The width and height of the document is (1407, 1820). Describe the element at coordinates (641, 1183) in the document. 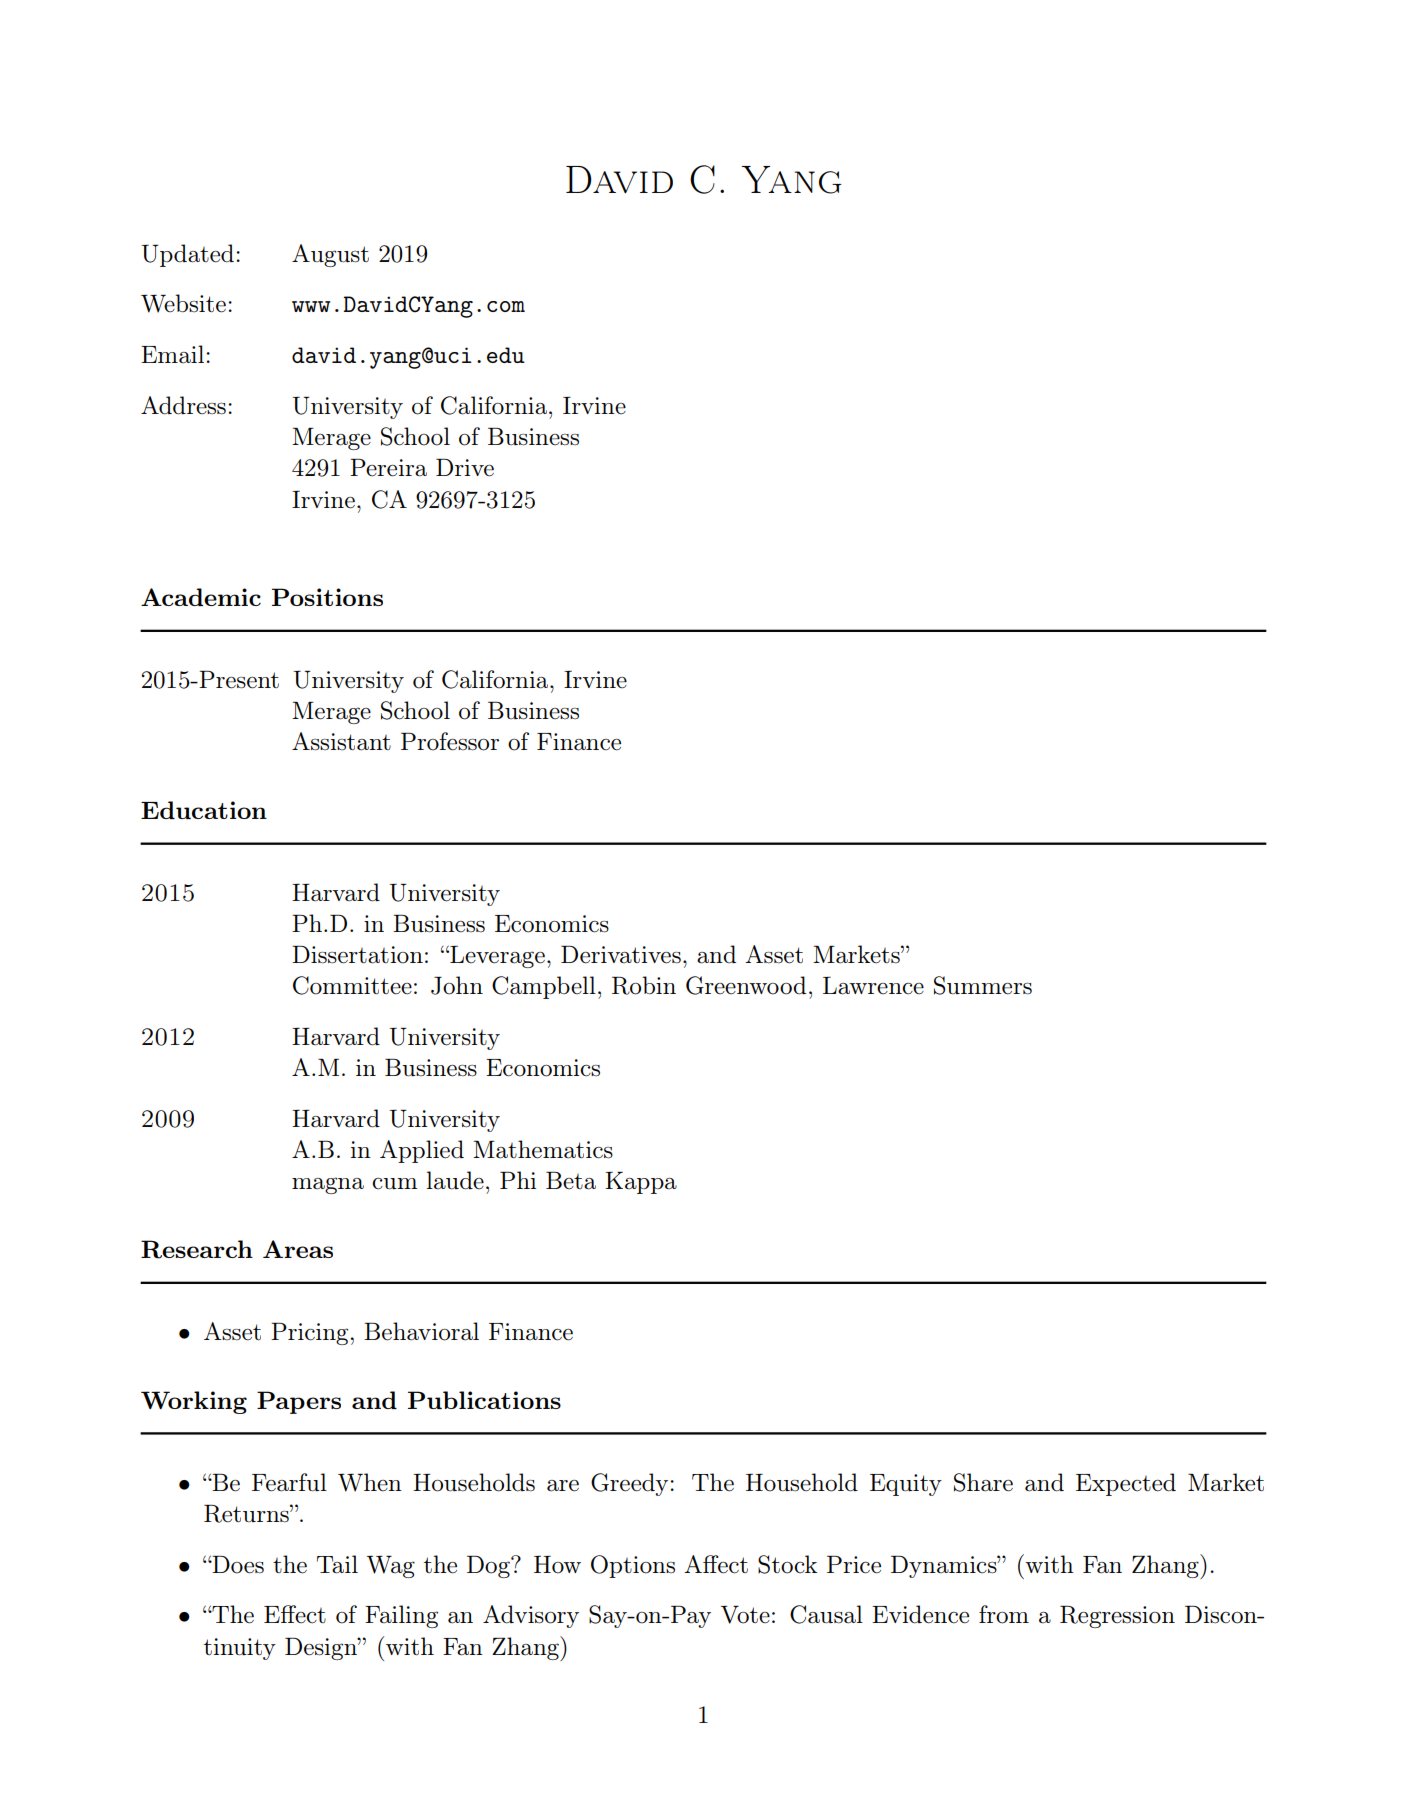

I see `Kappa` at that location.
